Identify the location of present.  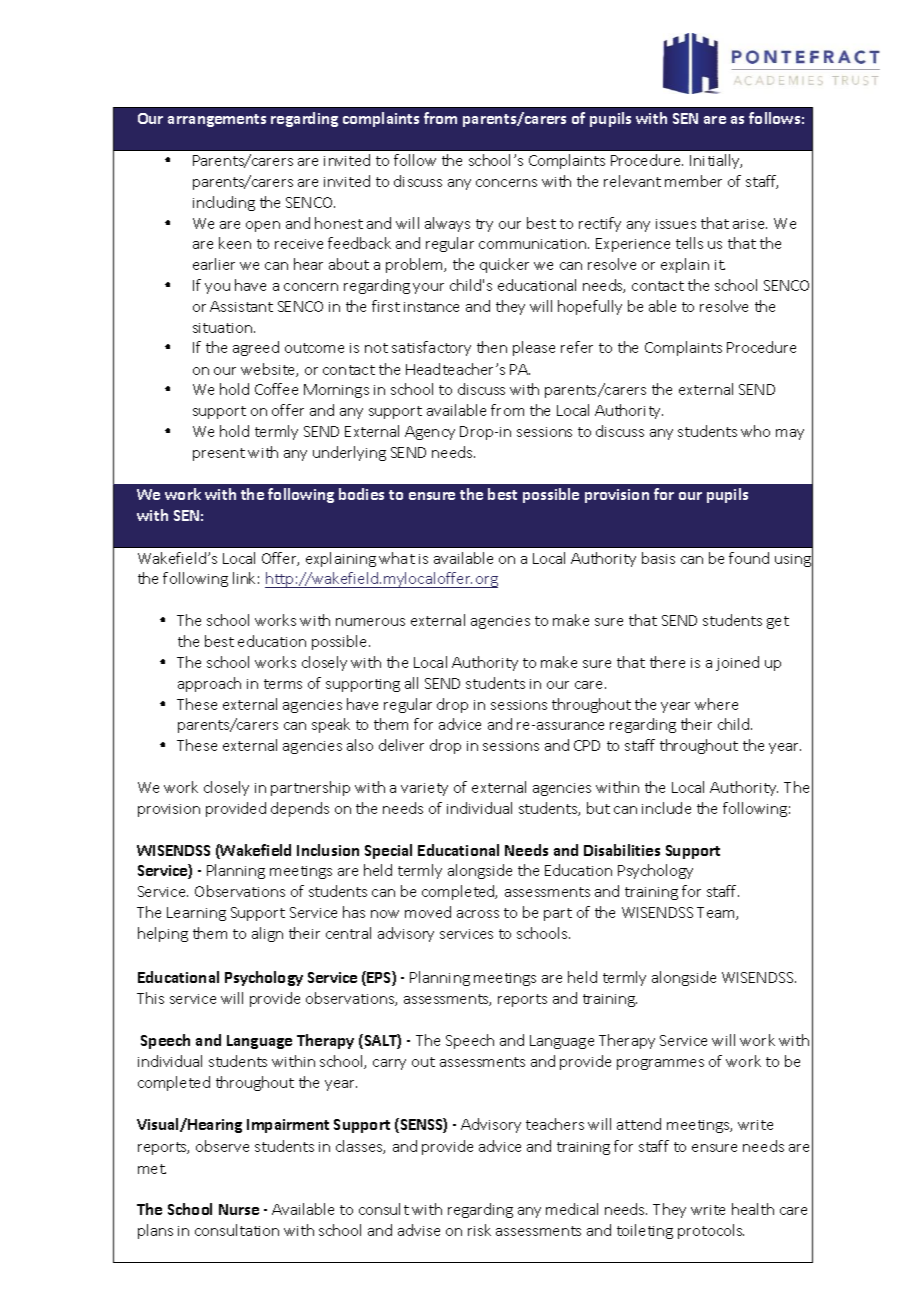
(219, 454).
